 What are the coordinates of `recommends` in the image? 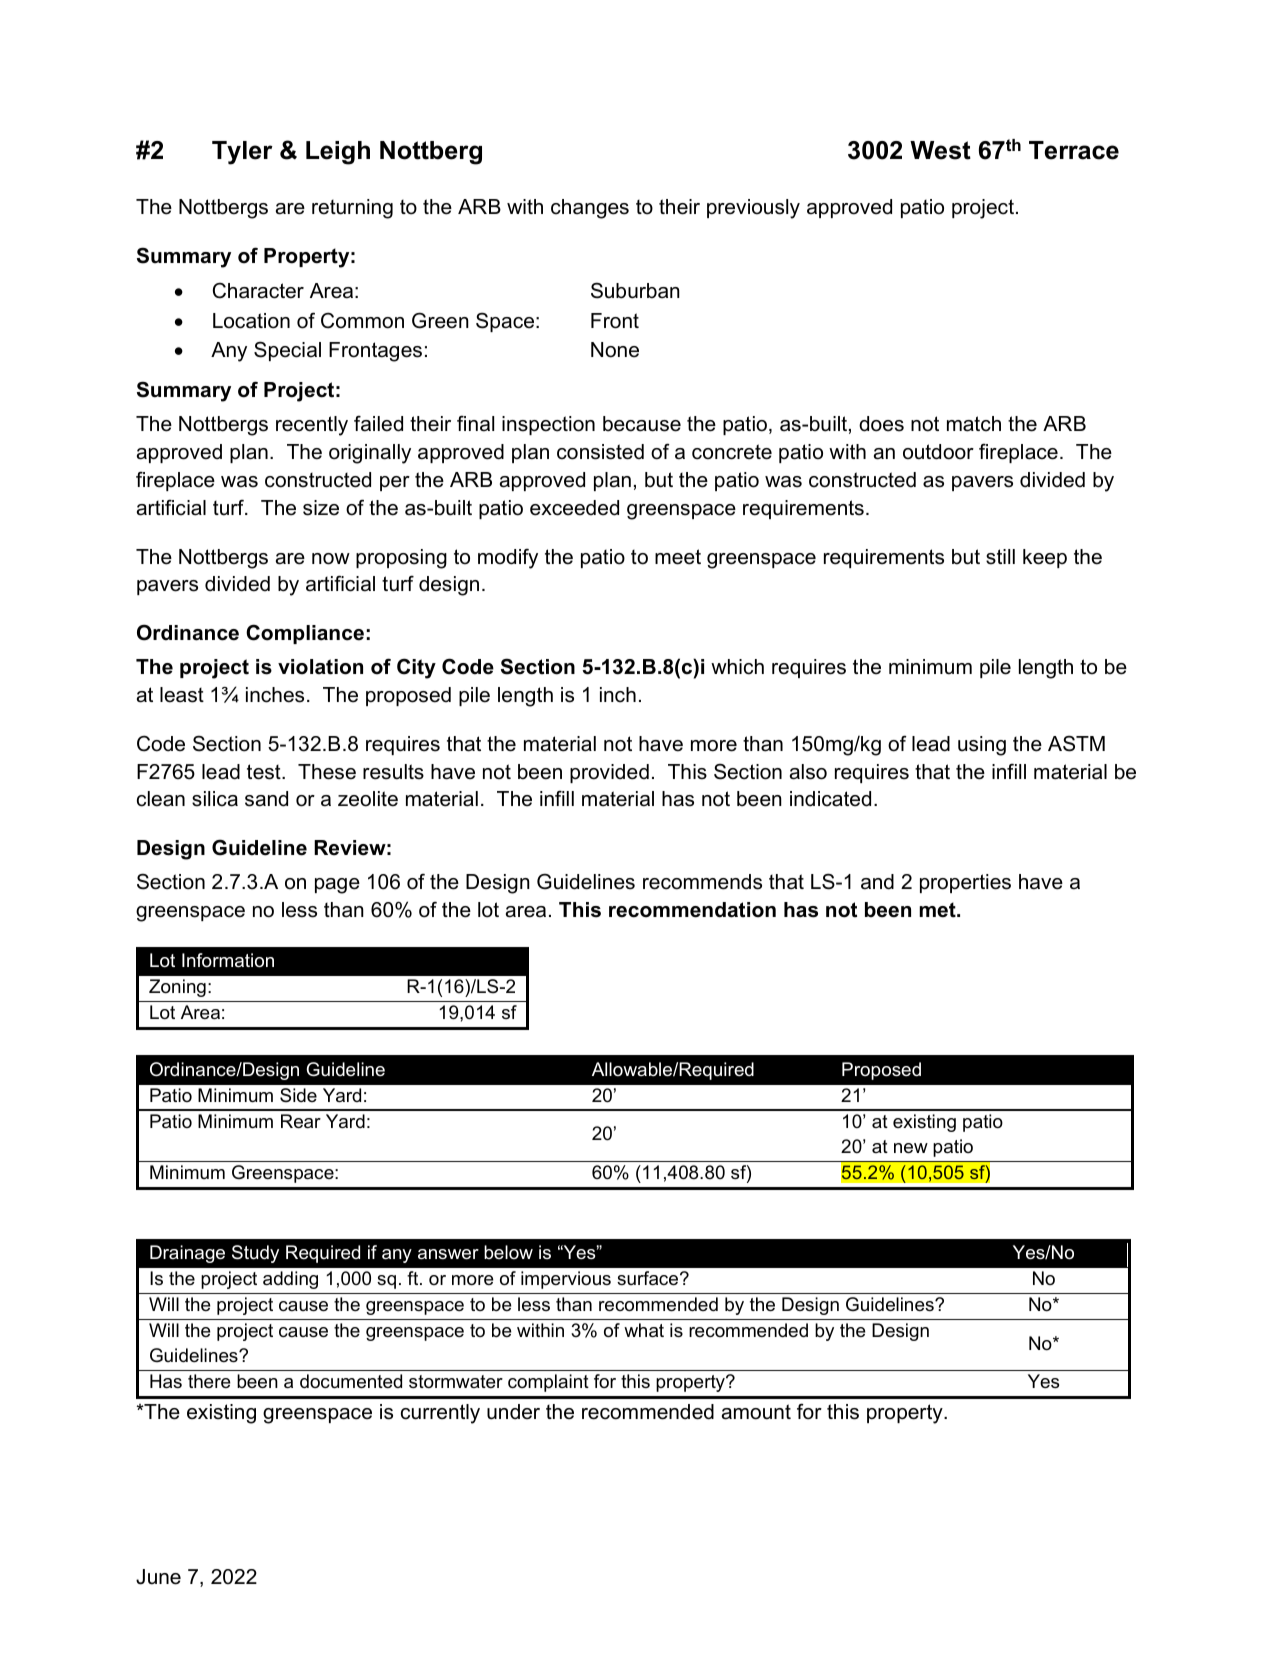 It's located at (702, 882).
